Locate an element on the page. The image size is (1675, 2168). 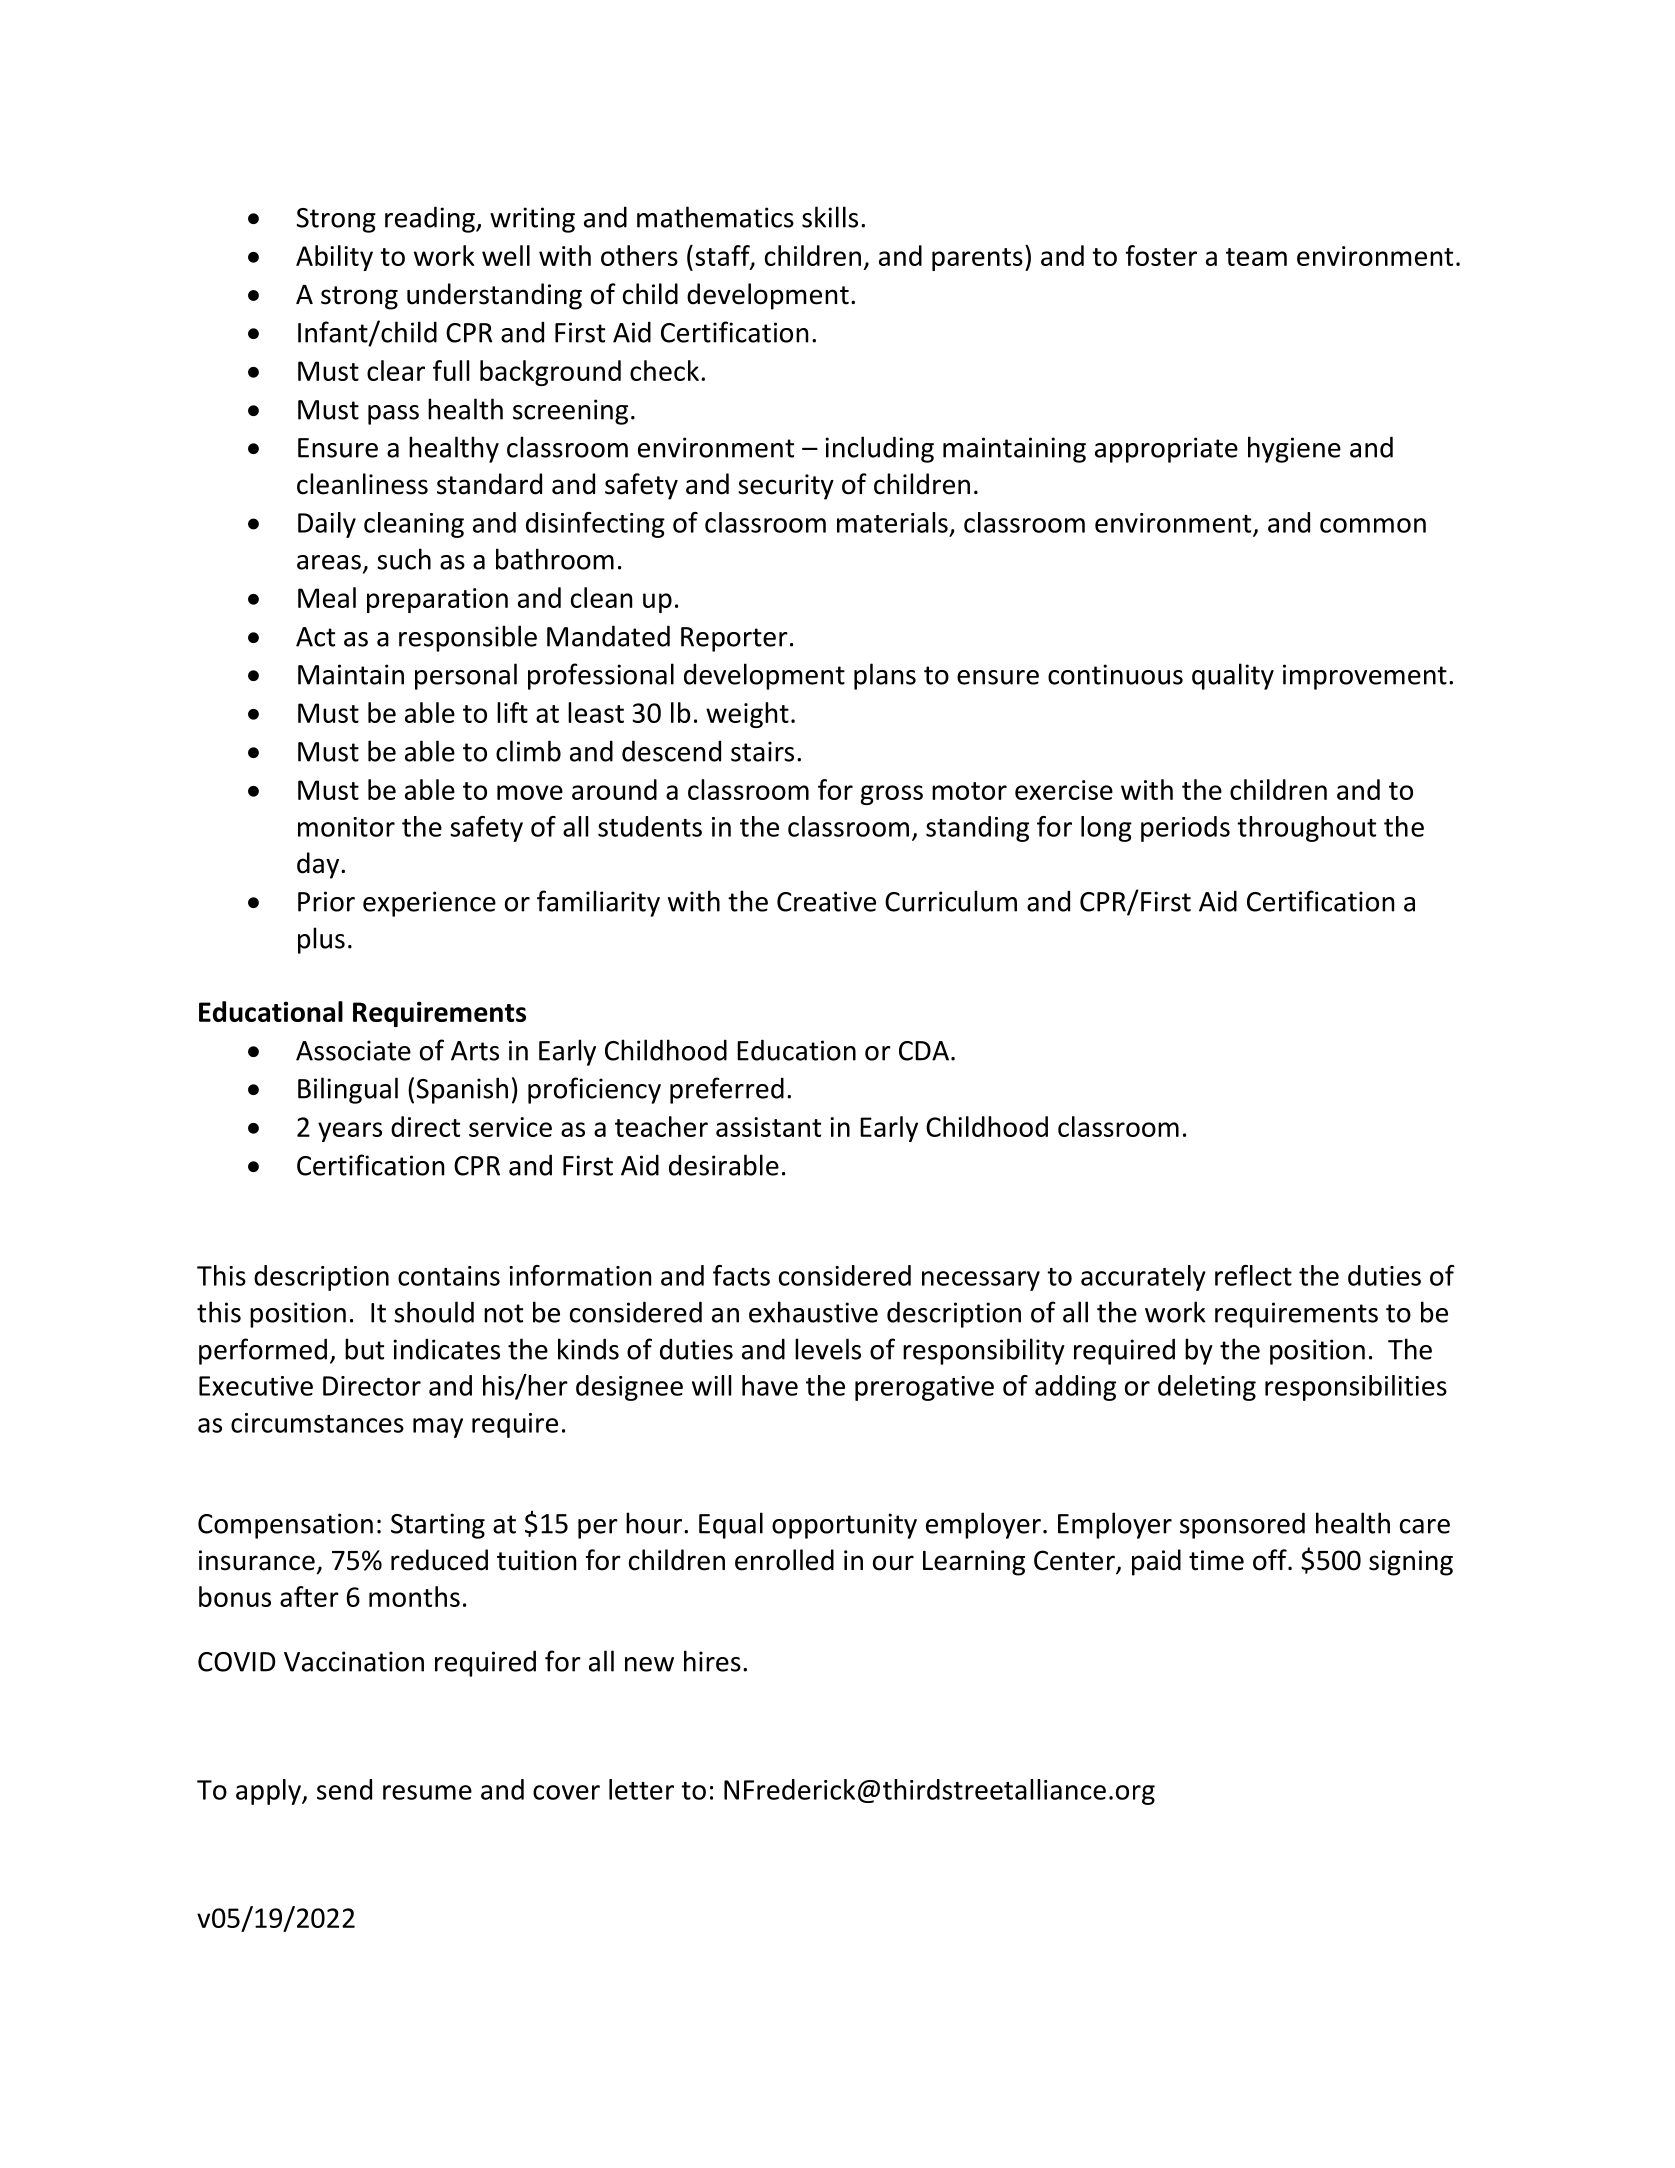
skills is located at coordinates (830, 217).
